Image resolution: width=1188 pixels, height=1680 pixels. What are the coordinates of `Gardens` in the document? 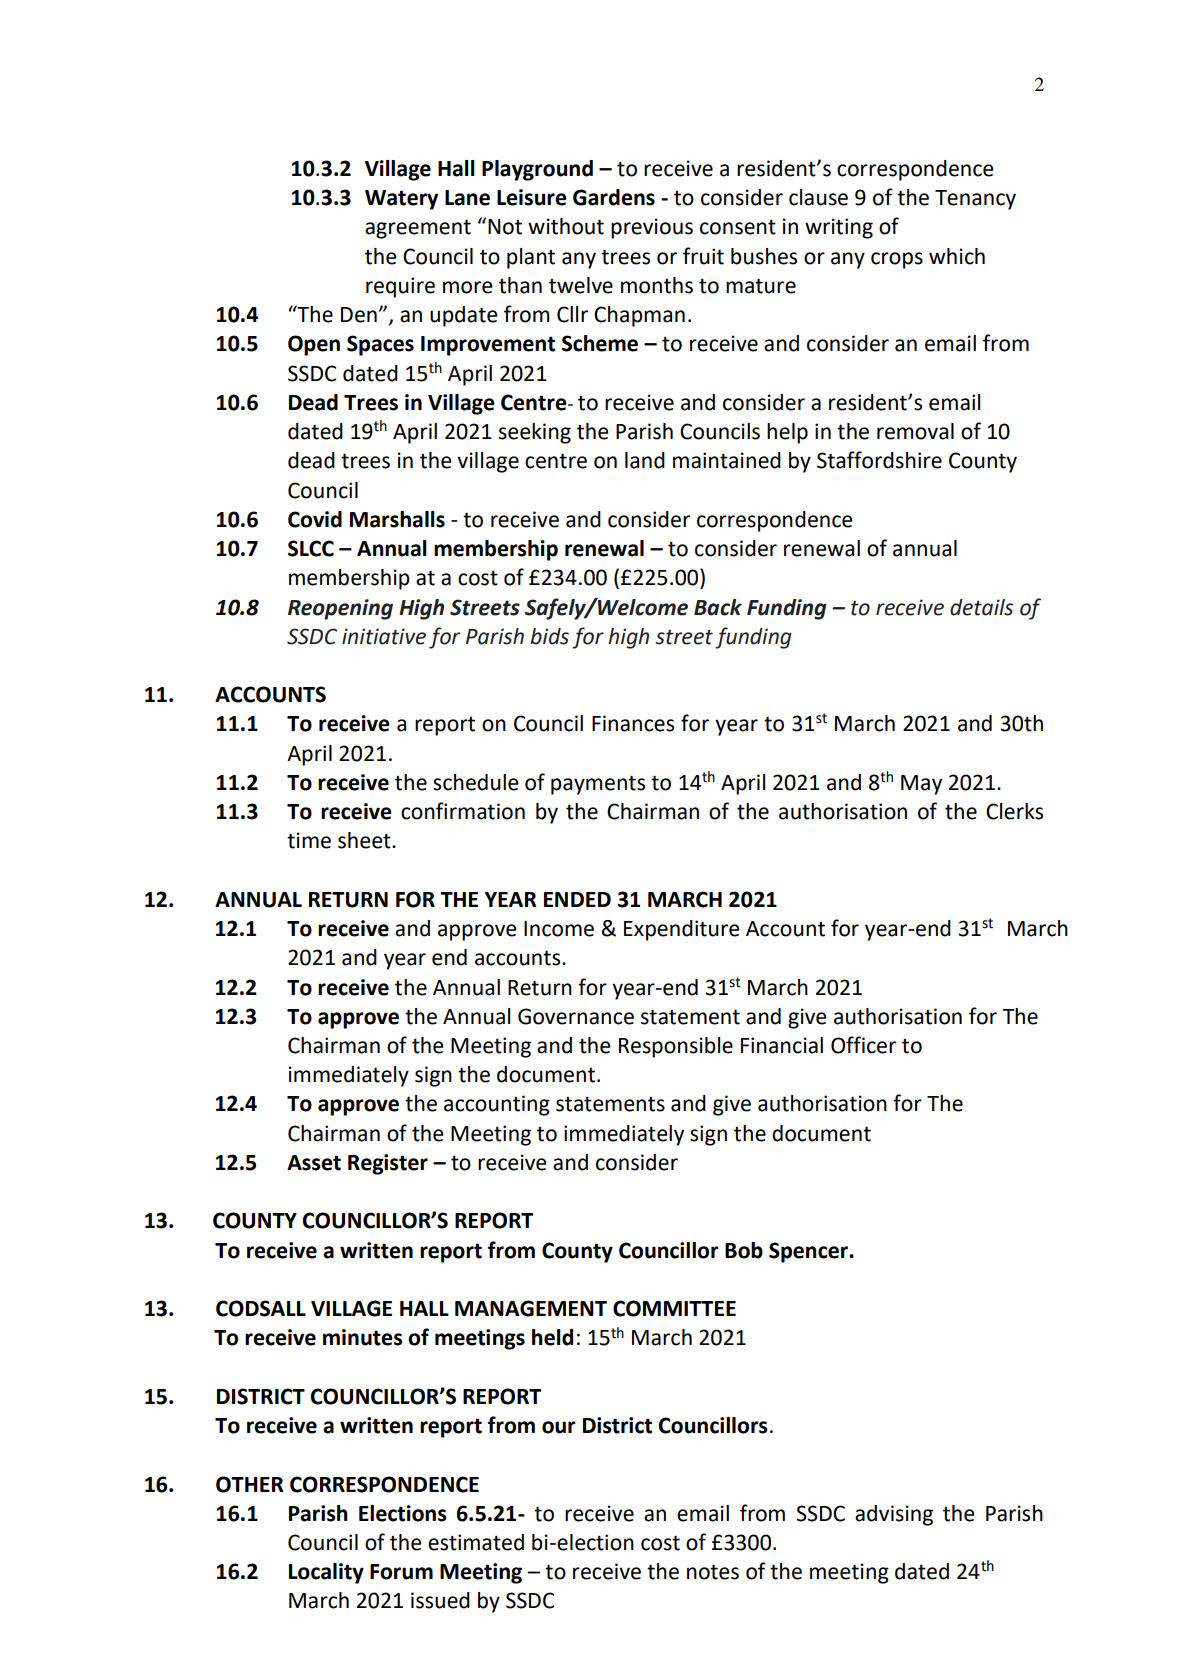 It's located at (614, 197).
